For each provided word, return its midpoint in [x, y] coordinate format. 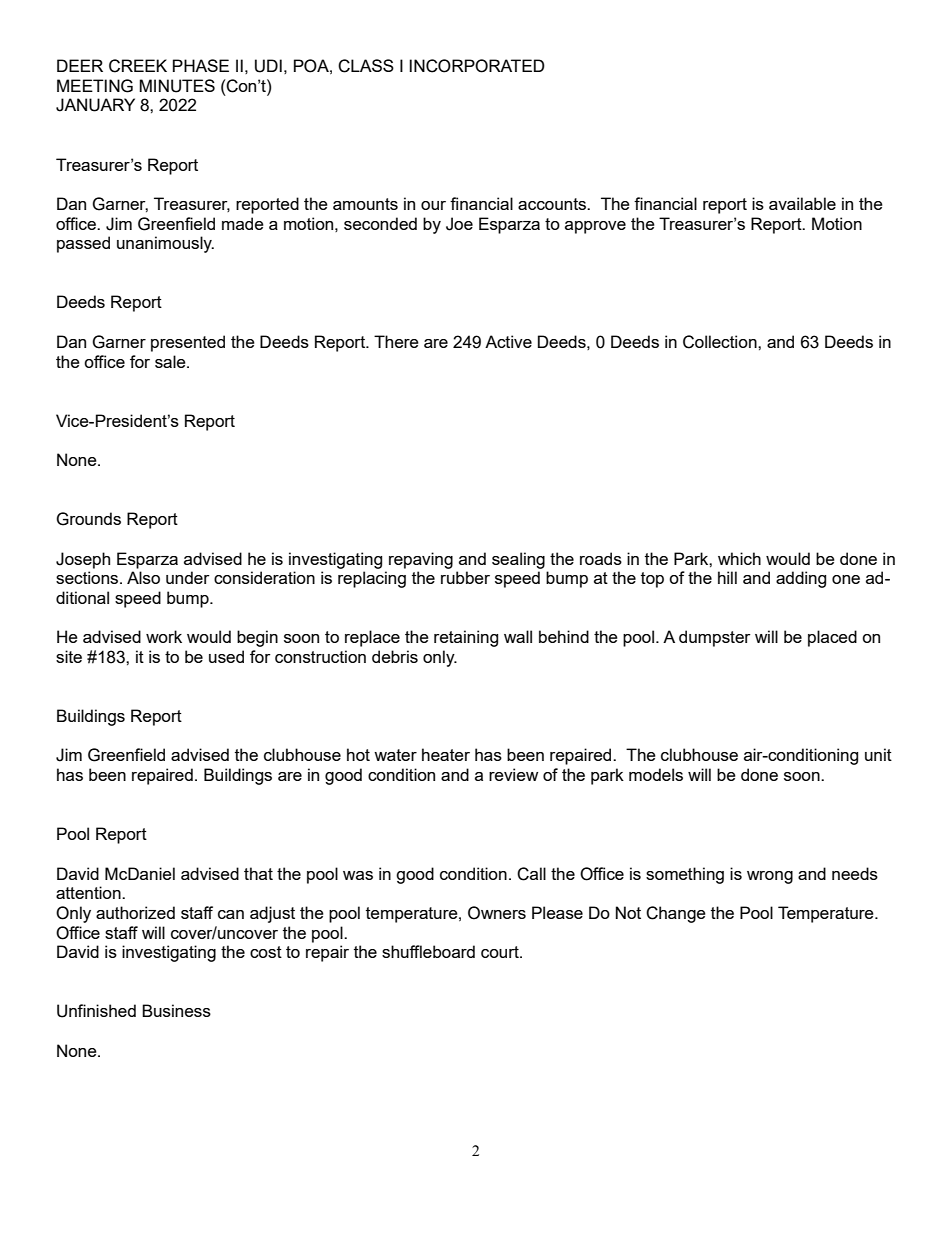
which [739, 558]
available [802, 203]
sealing [518, 560]
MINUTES [177, 86]
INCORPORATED [477, 66]
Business [176, 1010]
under [188, 577]
